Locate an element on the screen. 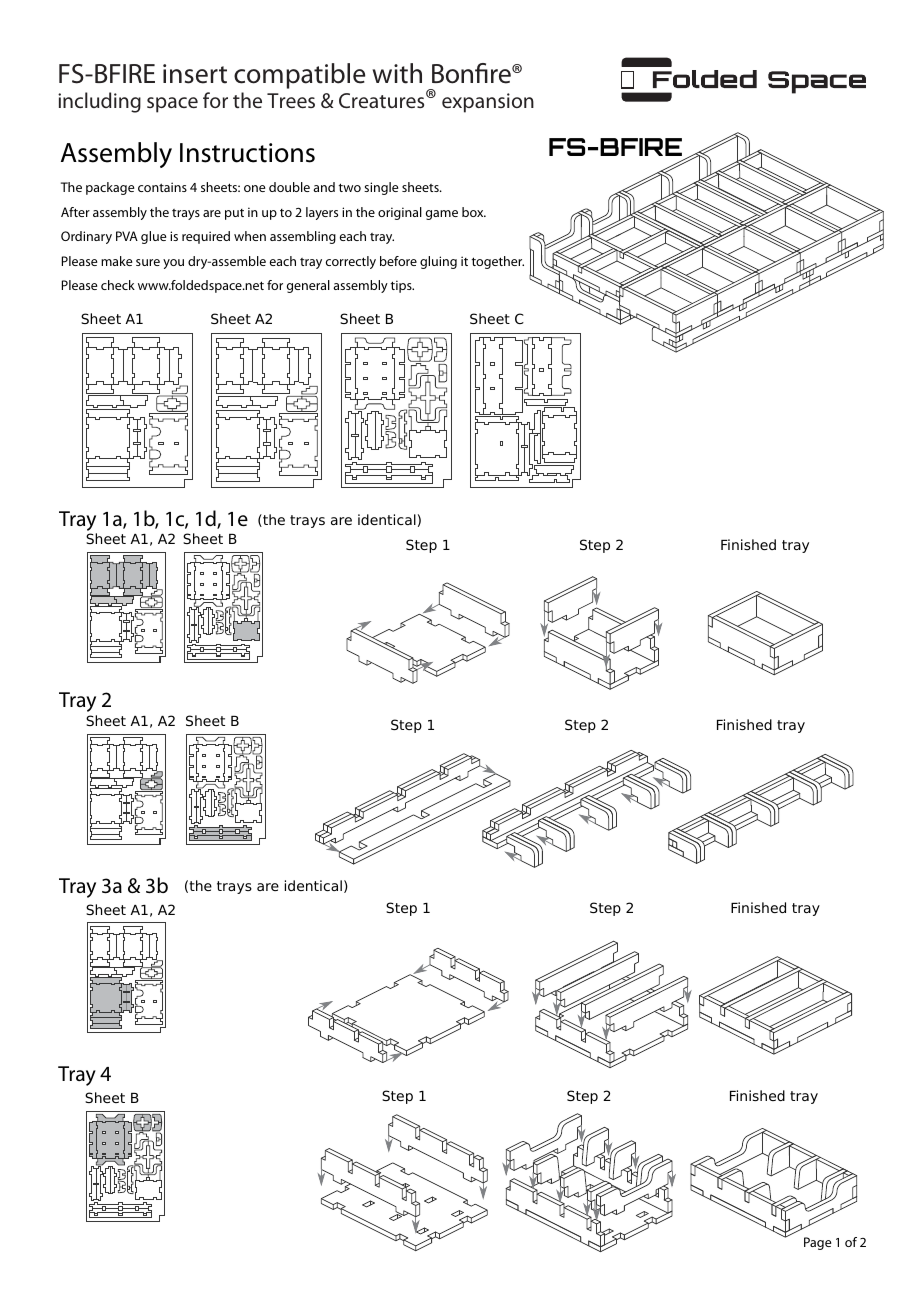 Image resolution: width=924 pixels, height=1308 pixels. tips is located at coordinates (402, 286).
